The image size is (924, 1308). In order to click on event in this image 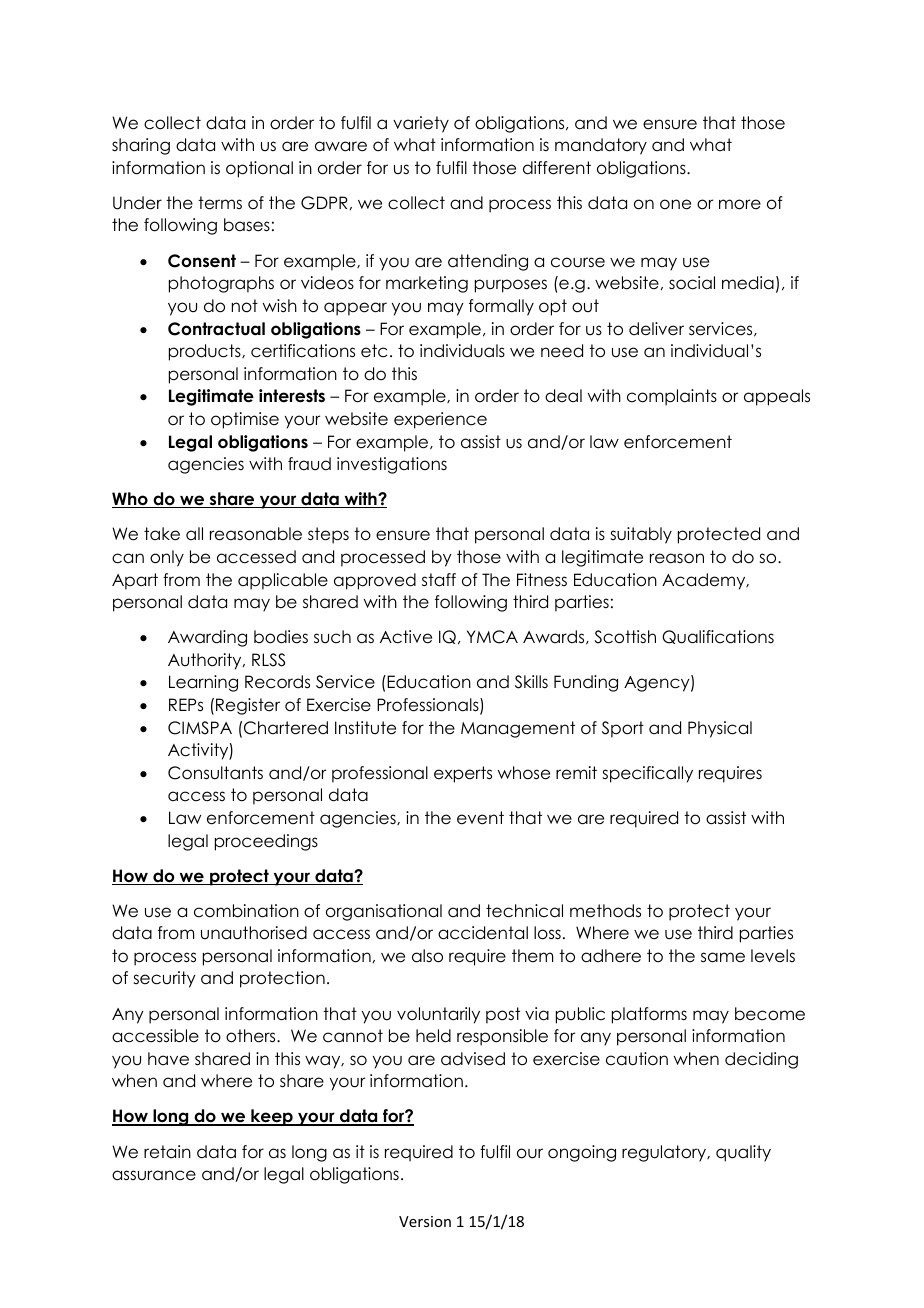, I will do `click(480, 818)`.
